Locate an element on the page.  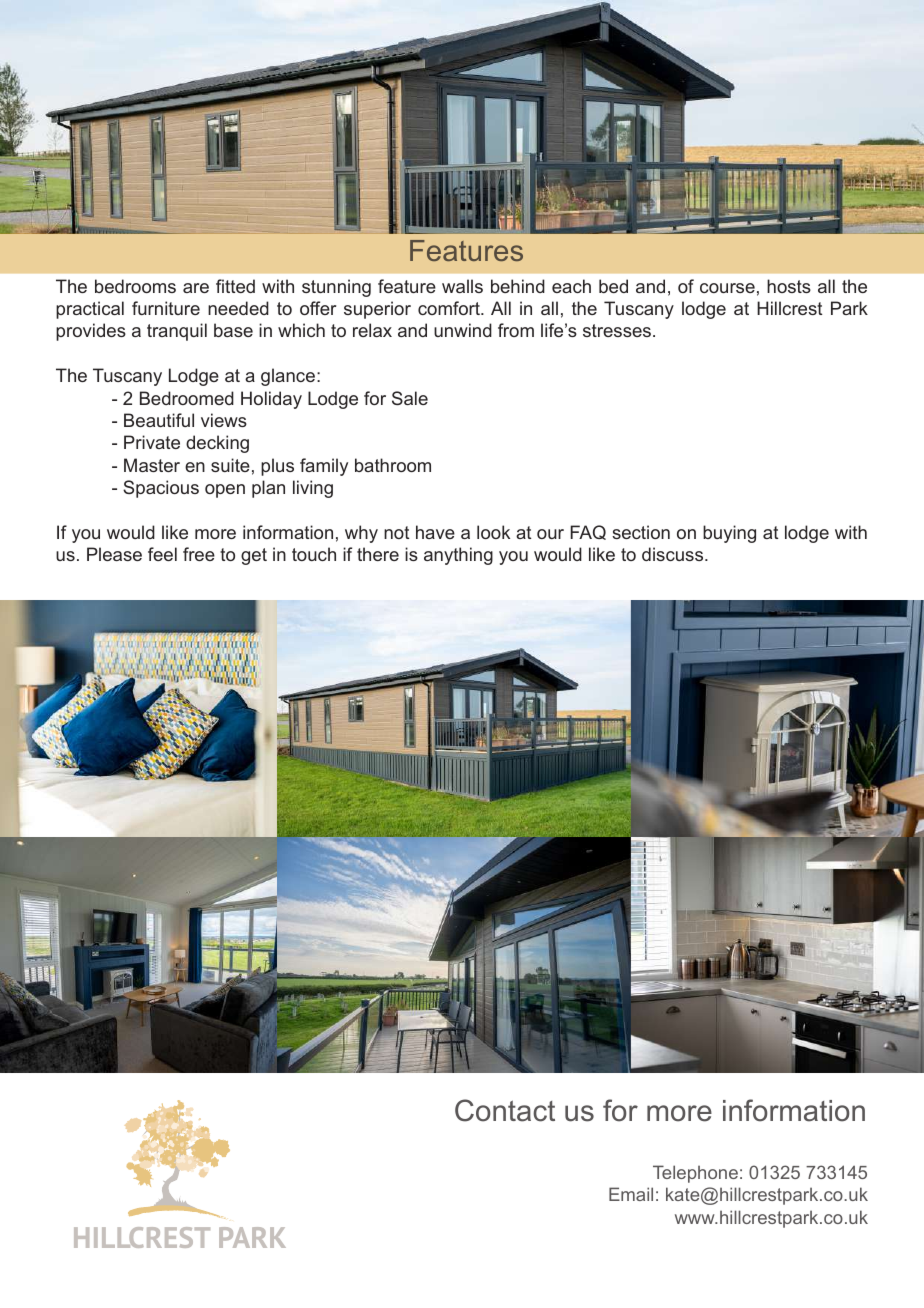
course is located at coordinates (727, 288).
